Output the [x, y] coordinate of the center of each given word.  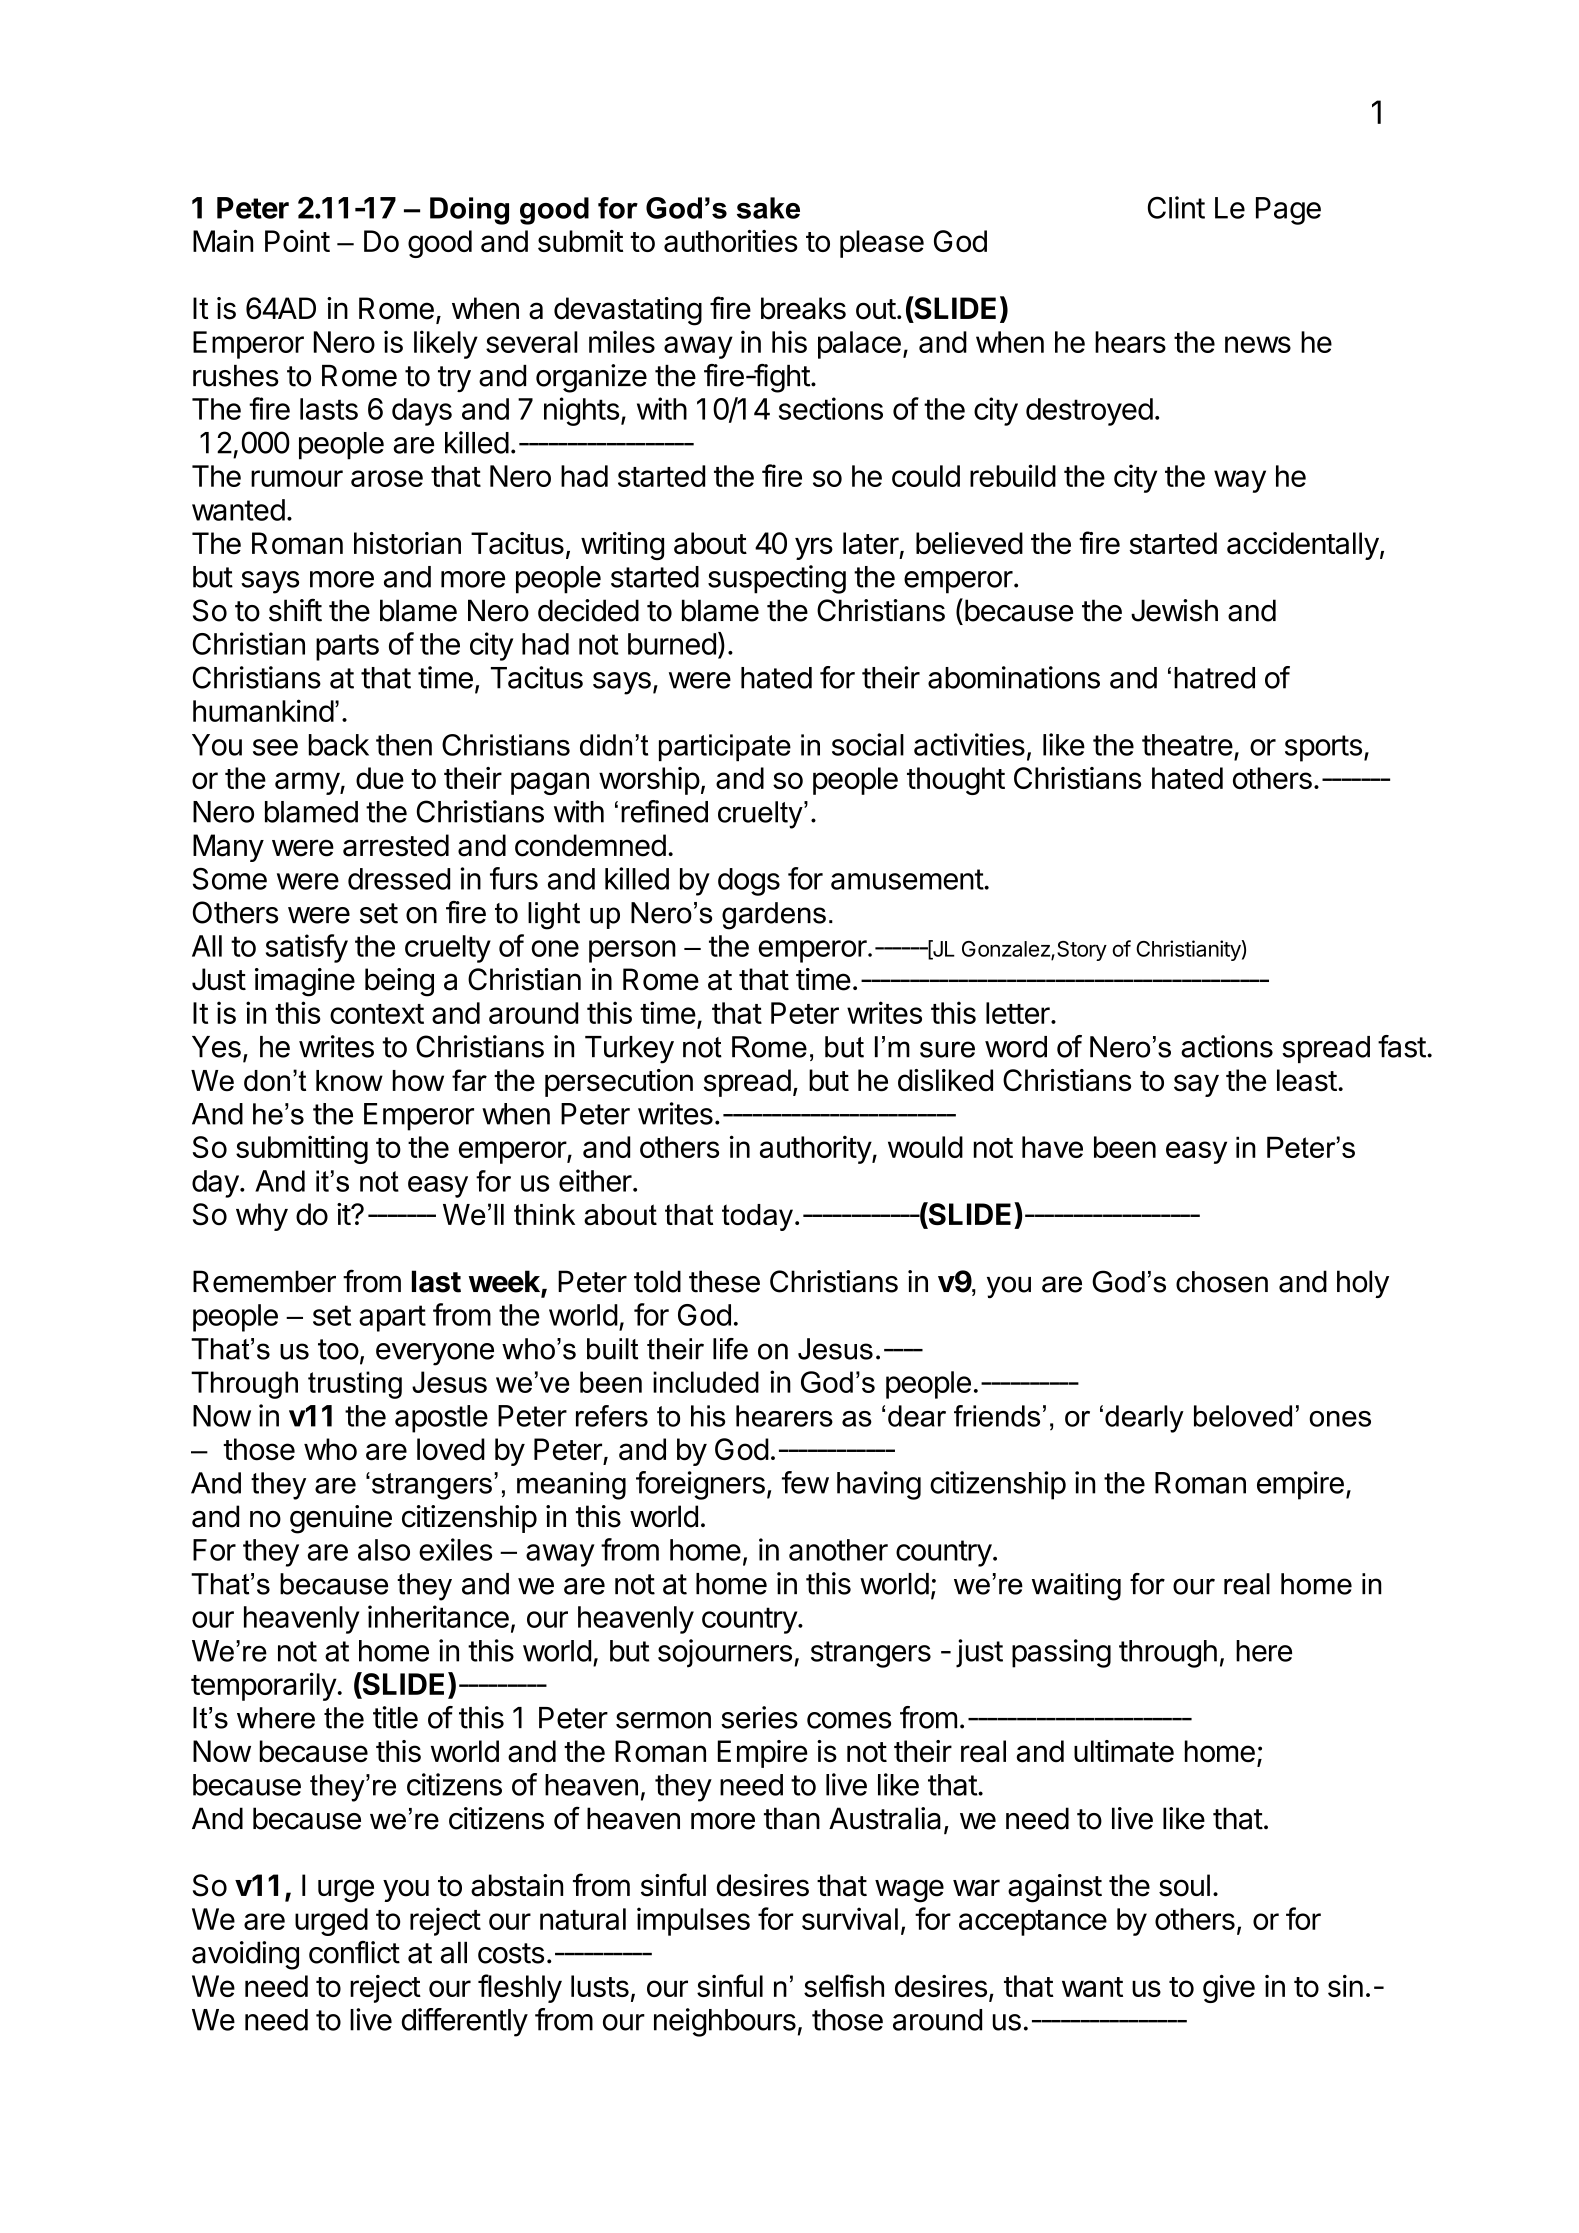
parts [347, 647]
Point [297, 241]
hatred [1214, 678]
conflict [354, 1952]
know [349, 1081]
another [838, 1550]
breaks [803, 308]
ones [1340, 1419]
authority [816, 1150]
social [868, 744]
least [1307, 1080]
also [384, 1550]
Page [1288, 211]
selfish [844, 1985]
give [1229, 1989]
